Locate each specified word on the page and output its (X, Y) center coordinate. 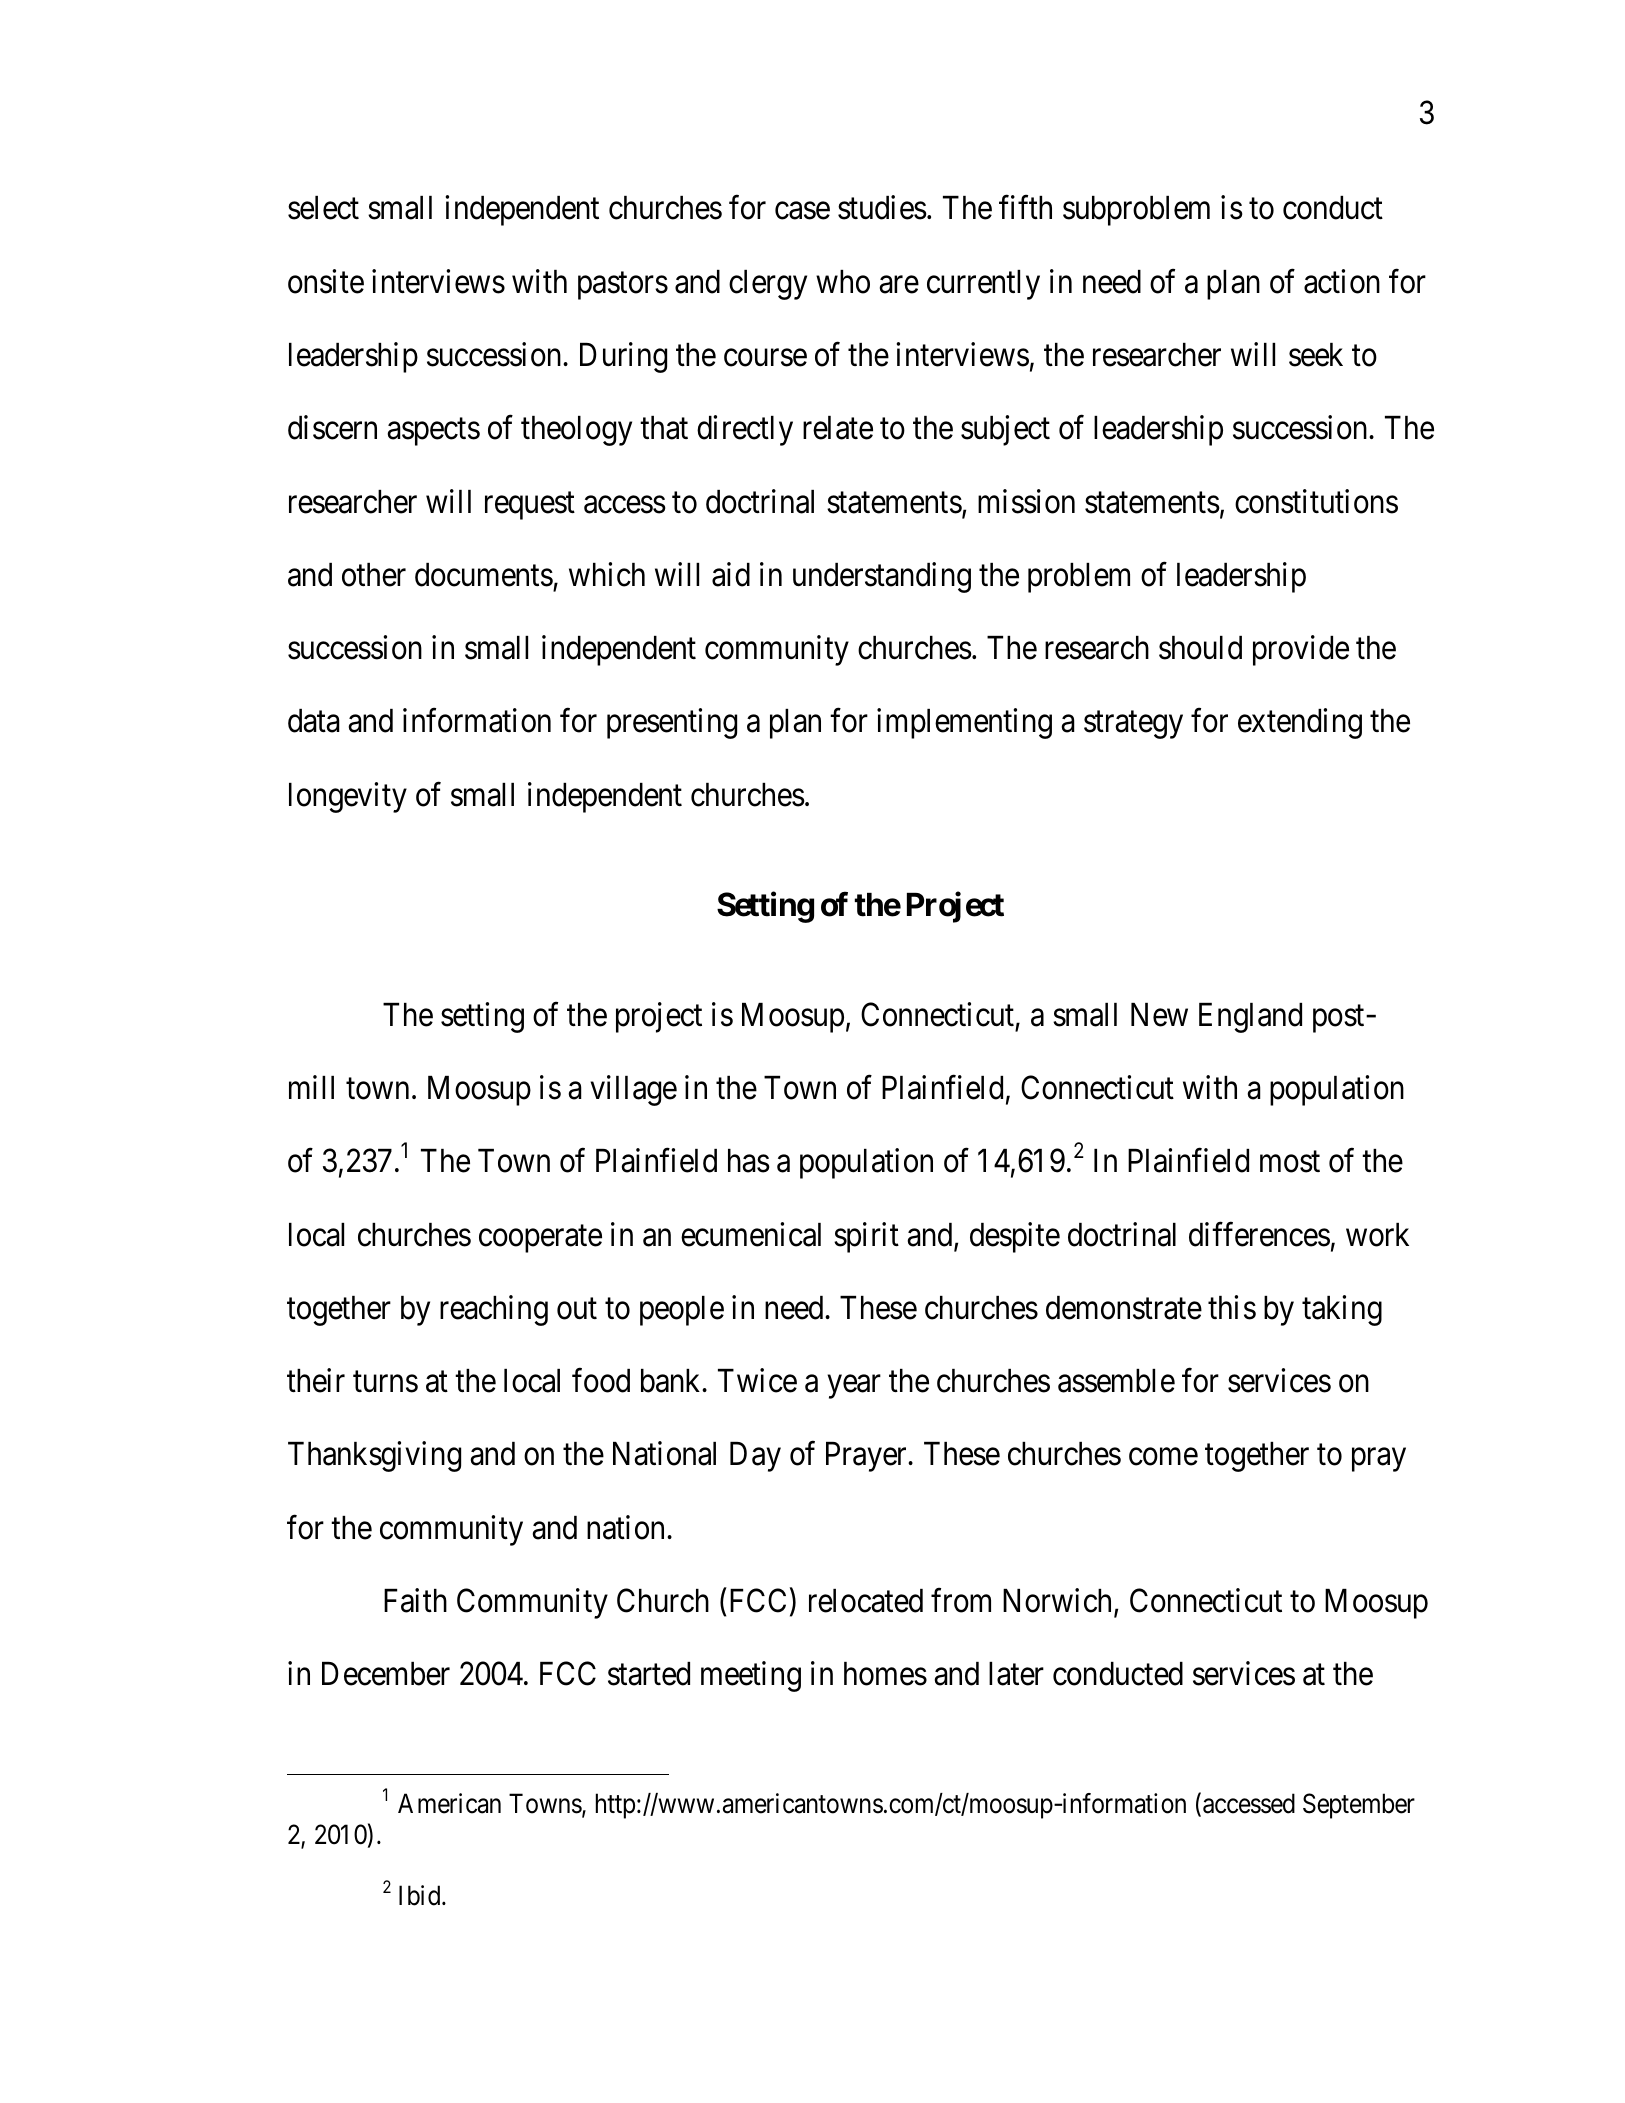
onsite (326, 281)
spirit (866, 1237)
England (1250, 1018)
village (633, 1090)
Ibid (421, 1895)
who (843, 282)
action (1342, 281)
